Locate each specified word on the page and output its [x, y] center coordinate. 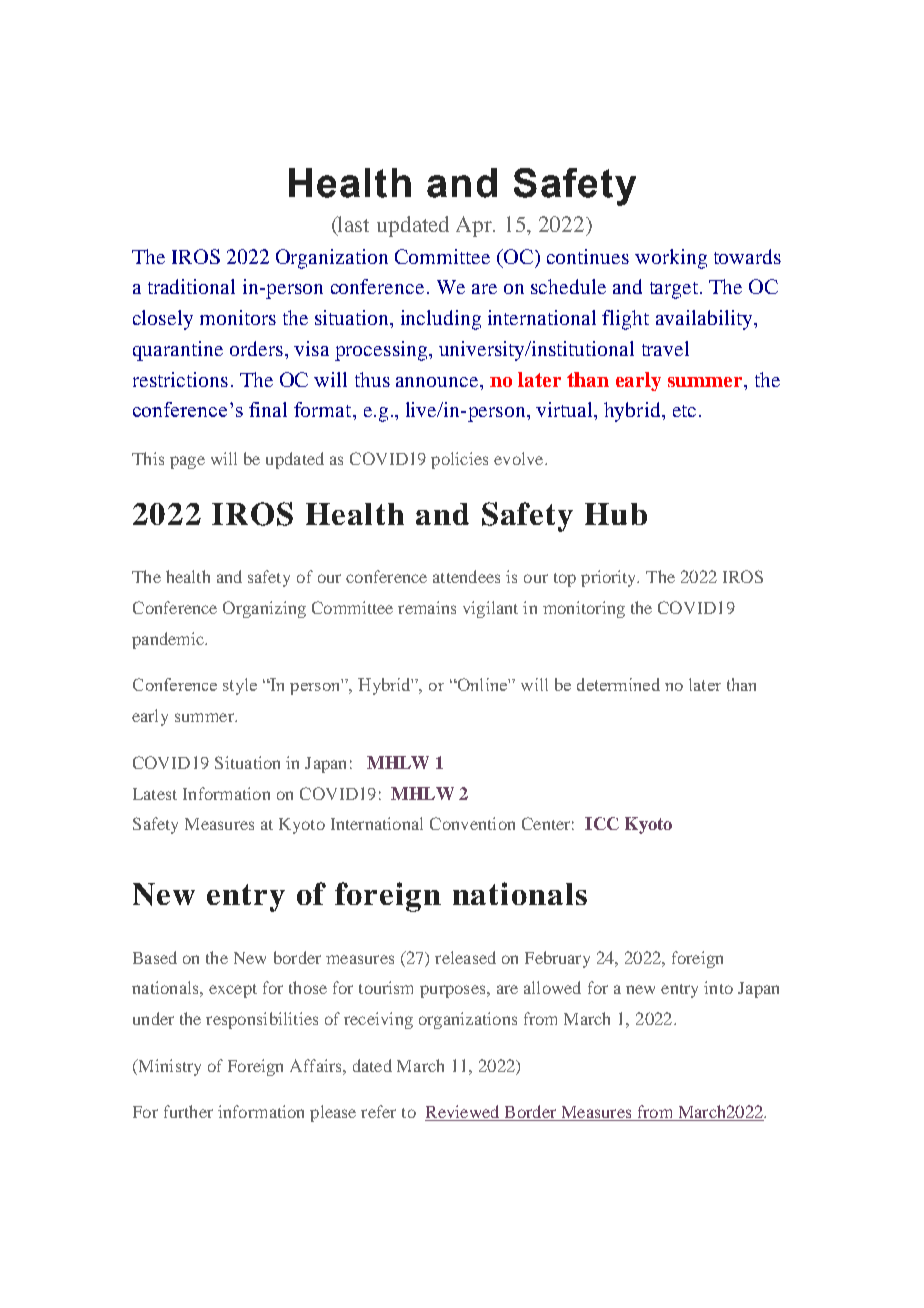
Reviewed [463, 1113]
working [671, 259]
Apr [475, 226]
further [188, 1111]
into [718, 987]
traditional [191, 286]
